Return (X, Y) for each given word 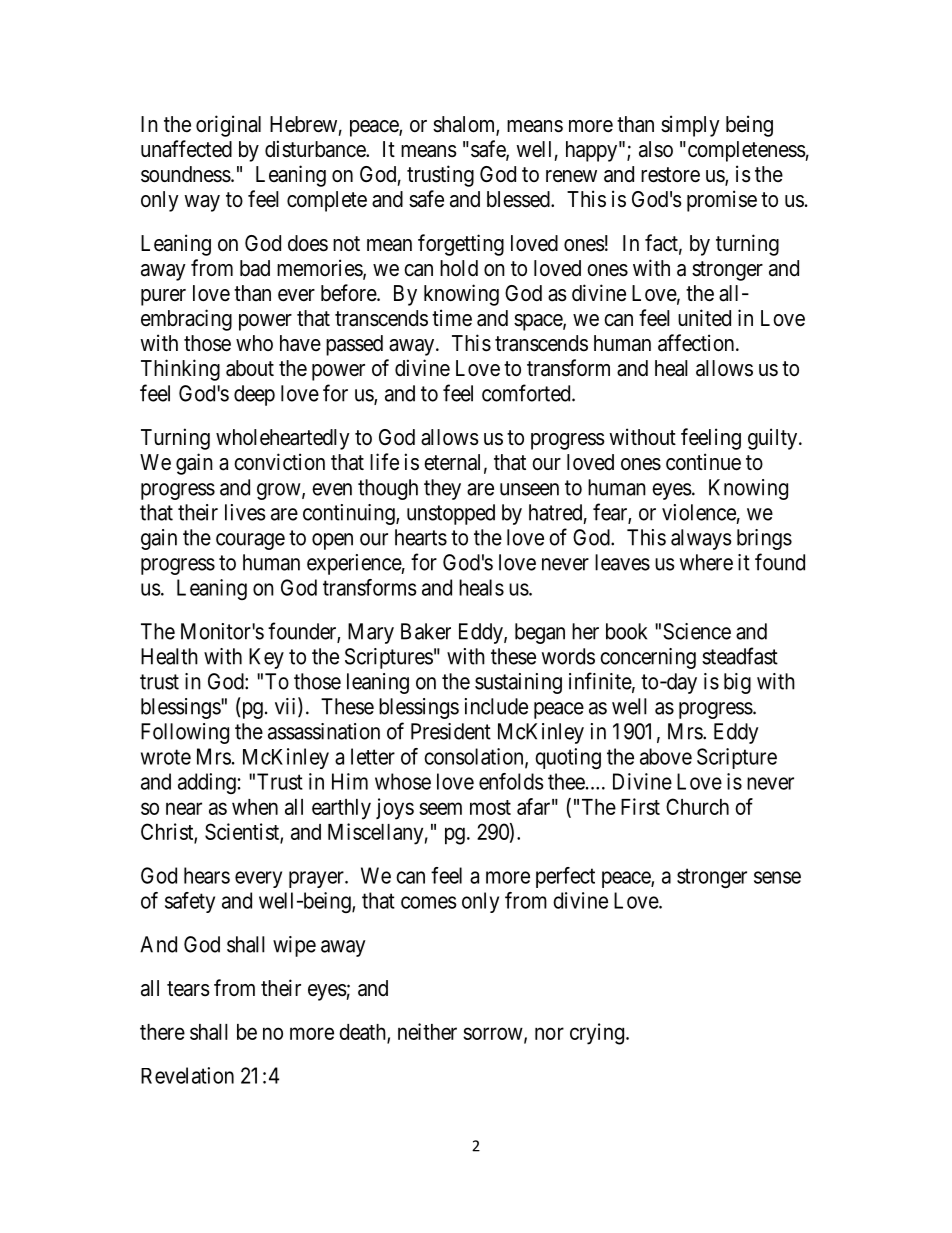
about (250, 368)
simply (690, 126)
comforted (527, 393)
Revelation (187, 1075)
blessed (519, 199)
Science (697, 631)
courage (250, 541)
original (228, 126)
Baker (426, 631)
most (490, 807)
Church (697, 806)
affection (697, 343)
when (255, 807)
